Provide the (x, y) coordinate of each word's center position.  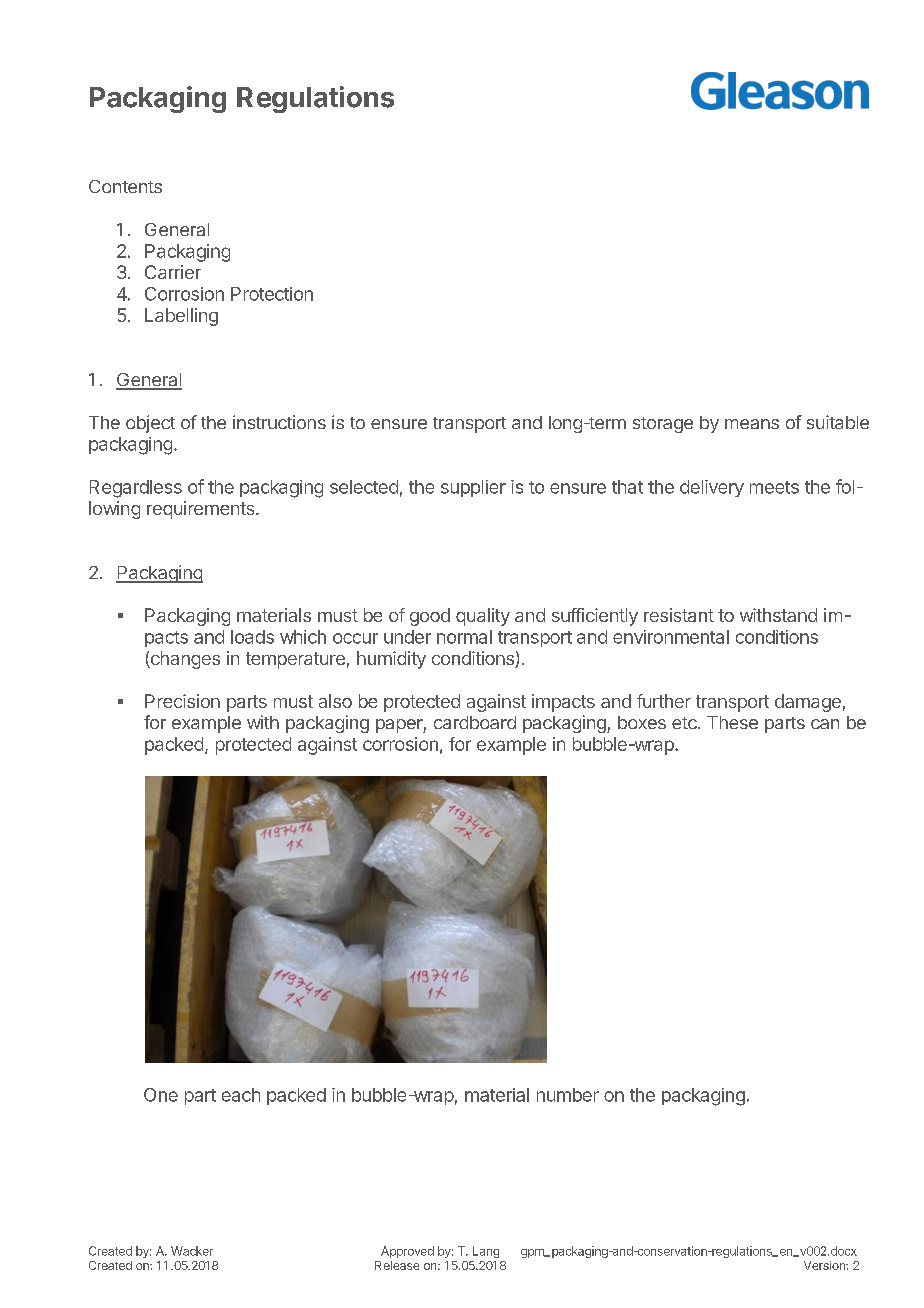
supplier (473, 488)
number (568, 1095)
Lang (486, 1252)
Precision (182, 701)
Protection (272, 294)
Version (825, 1265)
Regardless (136, 489)
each (241, 1095)
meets (774, 487)
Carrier (173, 272)
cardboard (475, 722)
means (752, 424)
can (825, 724)
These (732, 722)
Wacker (192, 1251)
